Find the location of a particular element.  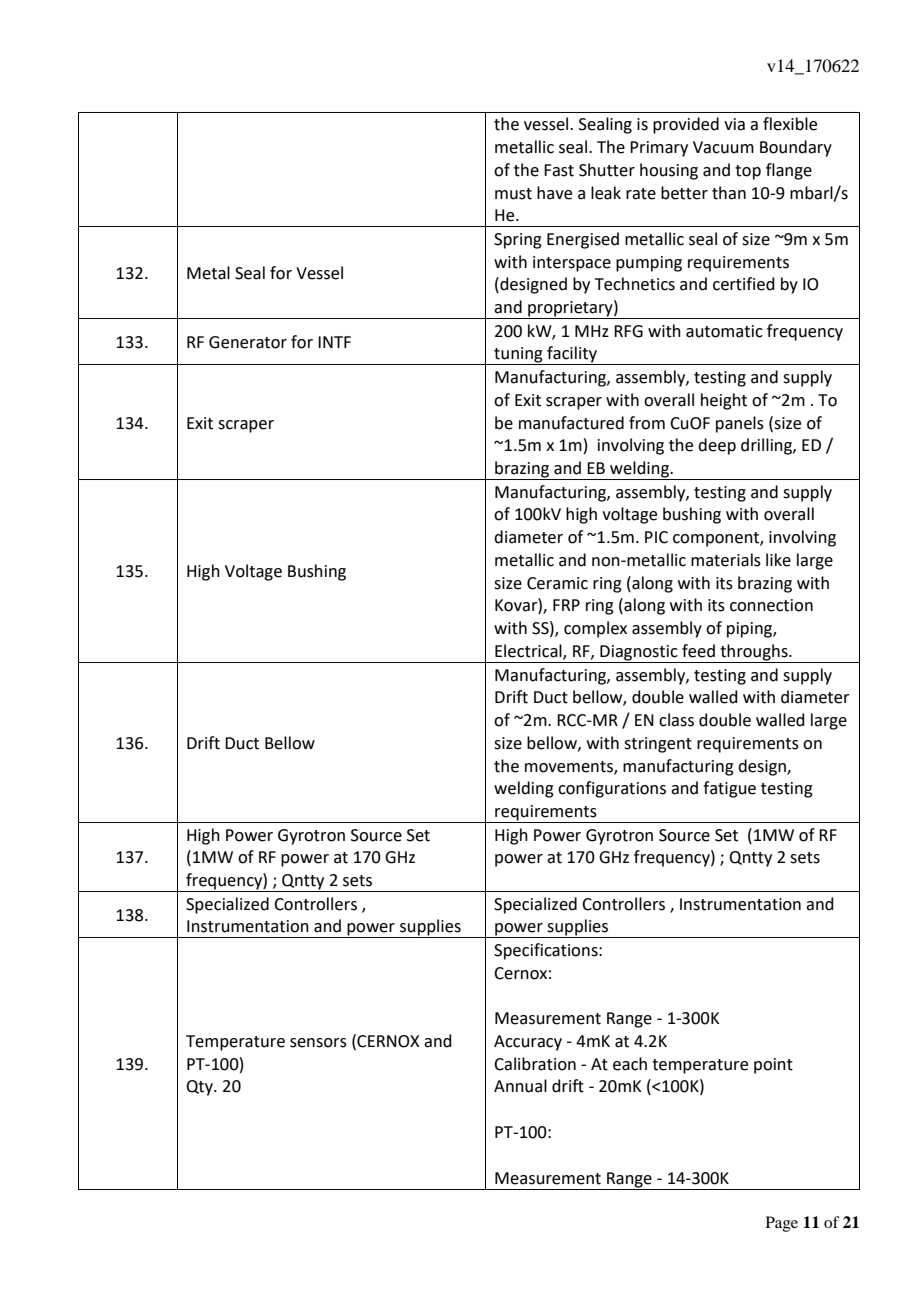

tuning is located at coordinates (518, 356).
